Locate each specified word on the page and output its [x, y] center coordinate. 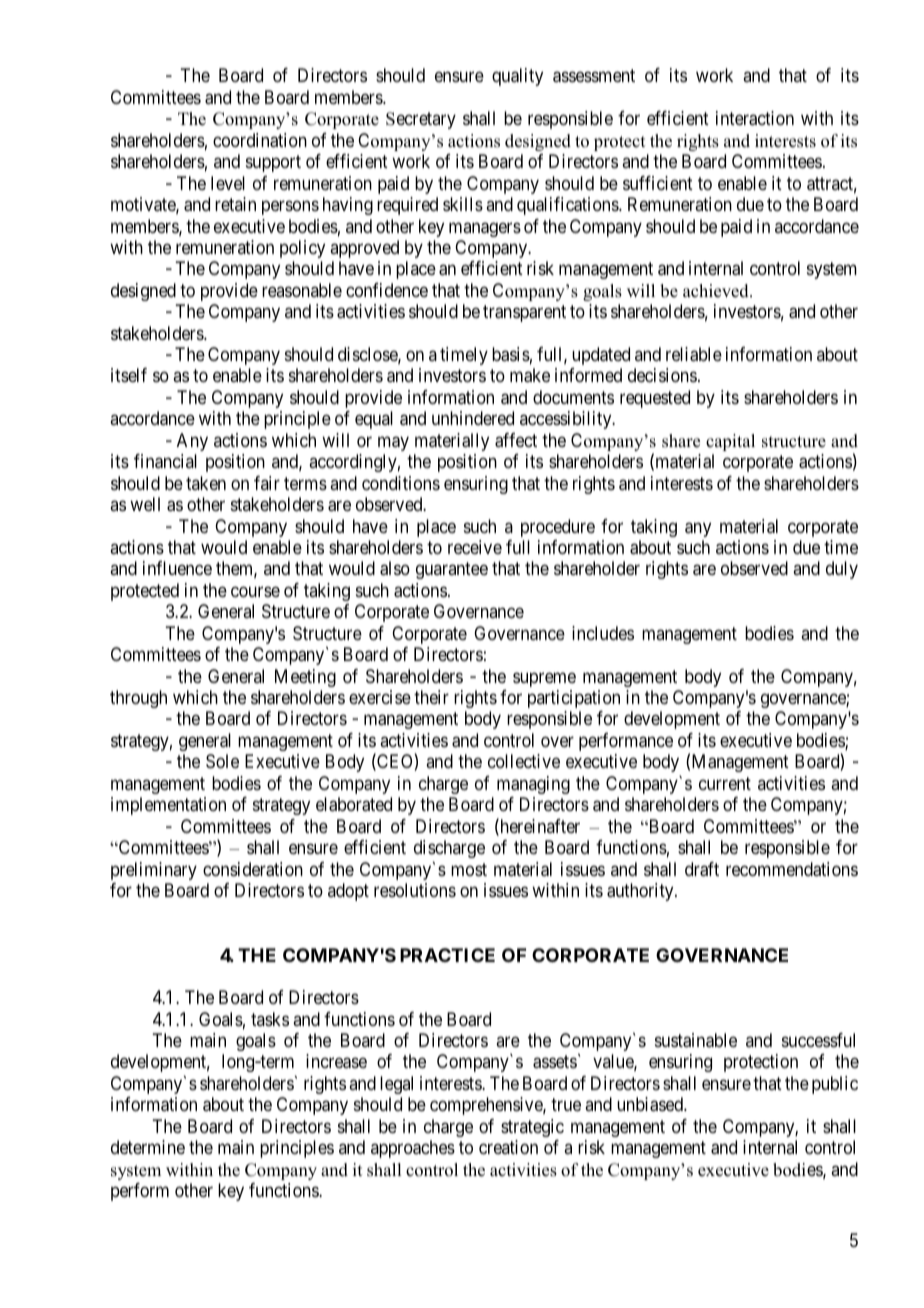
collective [524, 761]
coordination [260, 140]
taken [206, 483]
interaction [755, 118]
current [725, 783]
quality [517, 77]
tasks [270, 1019]
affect [516, 440]
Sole [222, 761]
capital [730, 442]
